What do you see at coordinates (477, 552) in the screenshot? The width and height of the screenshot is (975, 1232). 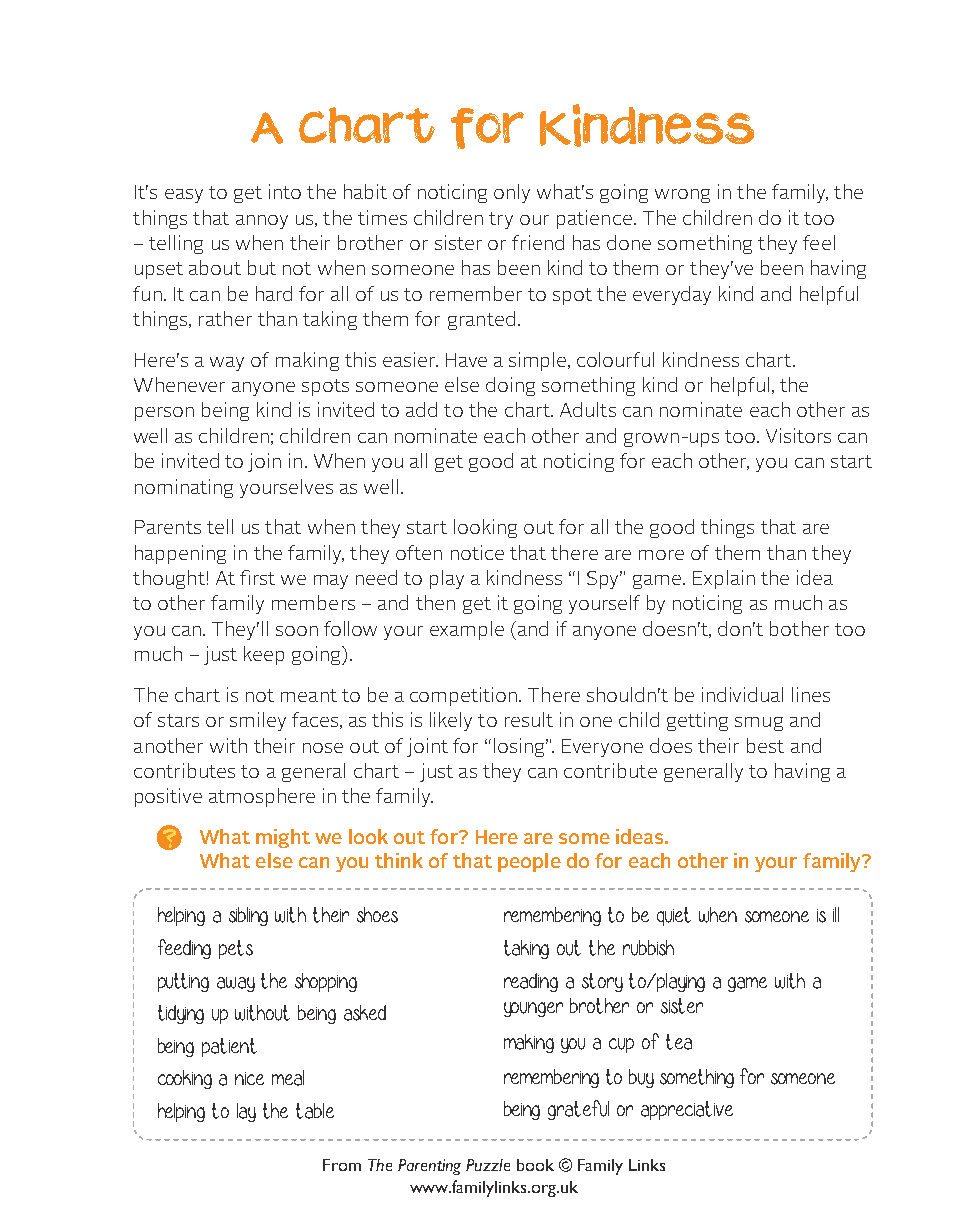 I see `notice` at bounding box center [477, 552].
